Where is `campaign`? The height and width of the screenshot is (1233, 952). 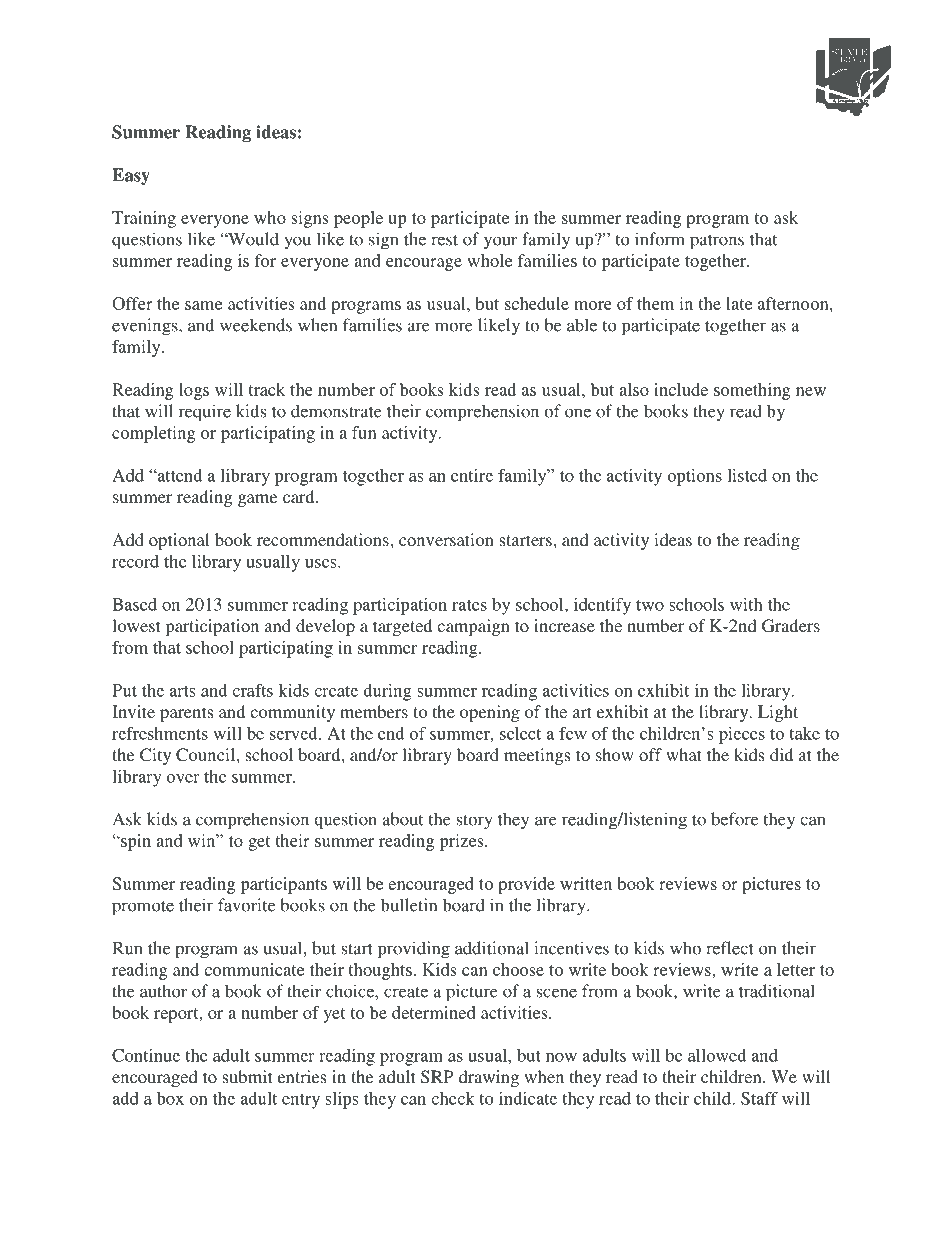
campaign is located at coordinates (473, 627).
